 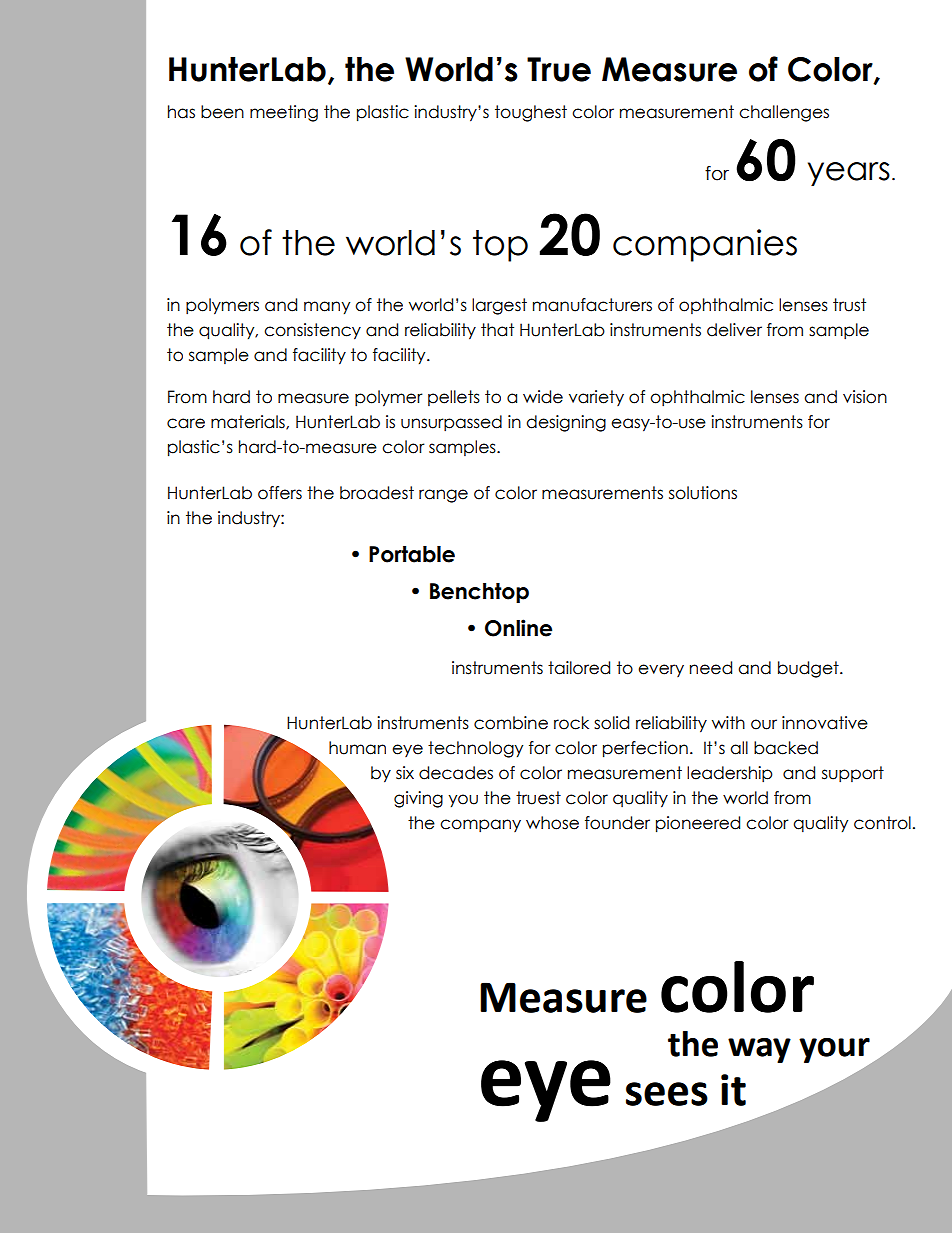 I want to click on backed, so click(x=786, y=748).
